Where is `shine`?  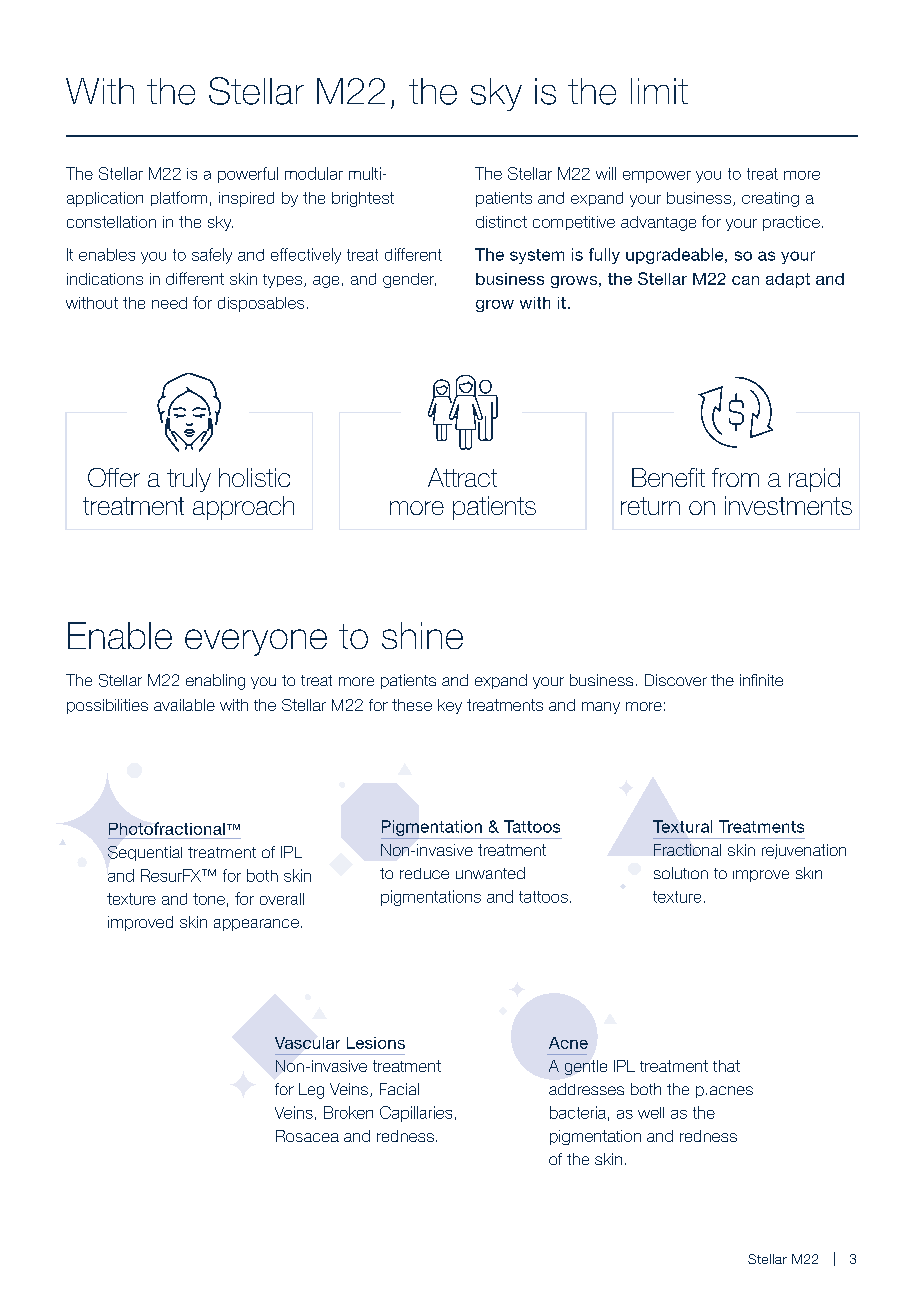
shine is located at coordinates (422, 635).
